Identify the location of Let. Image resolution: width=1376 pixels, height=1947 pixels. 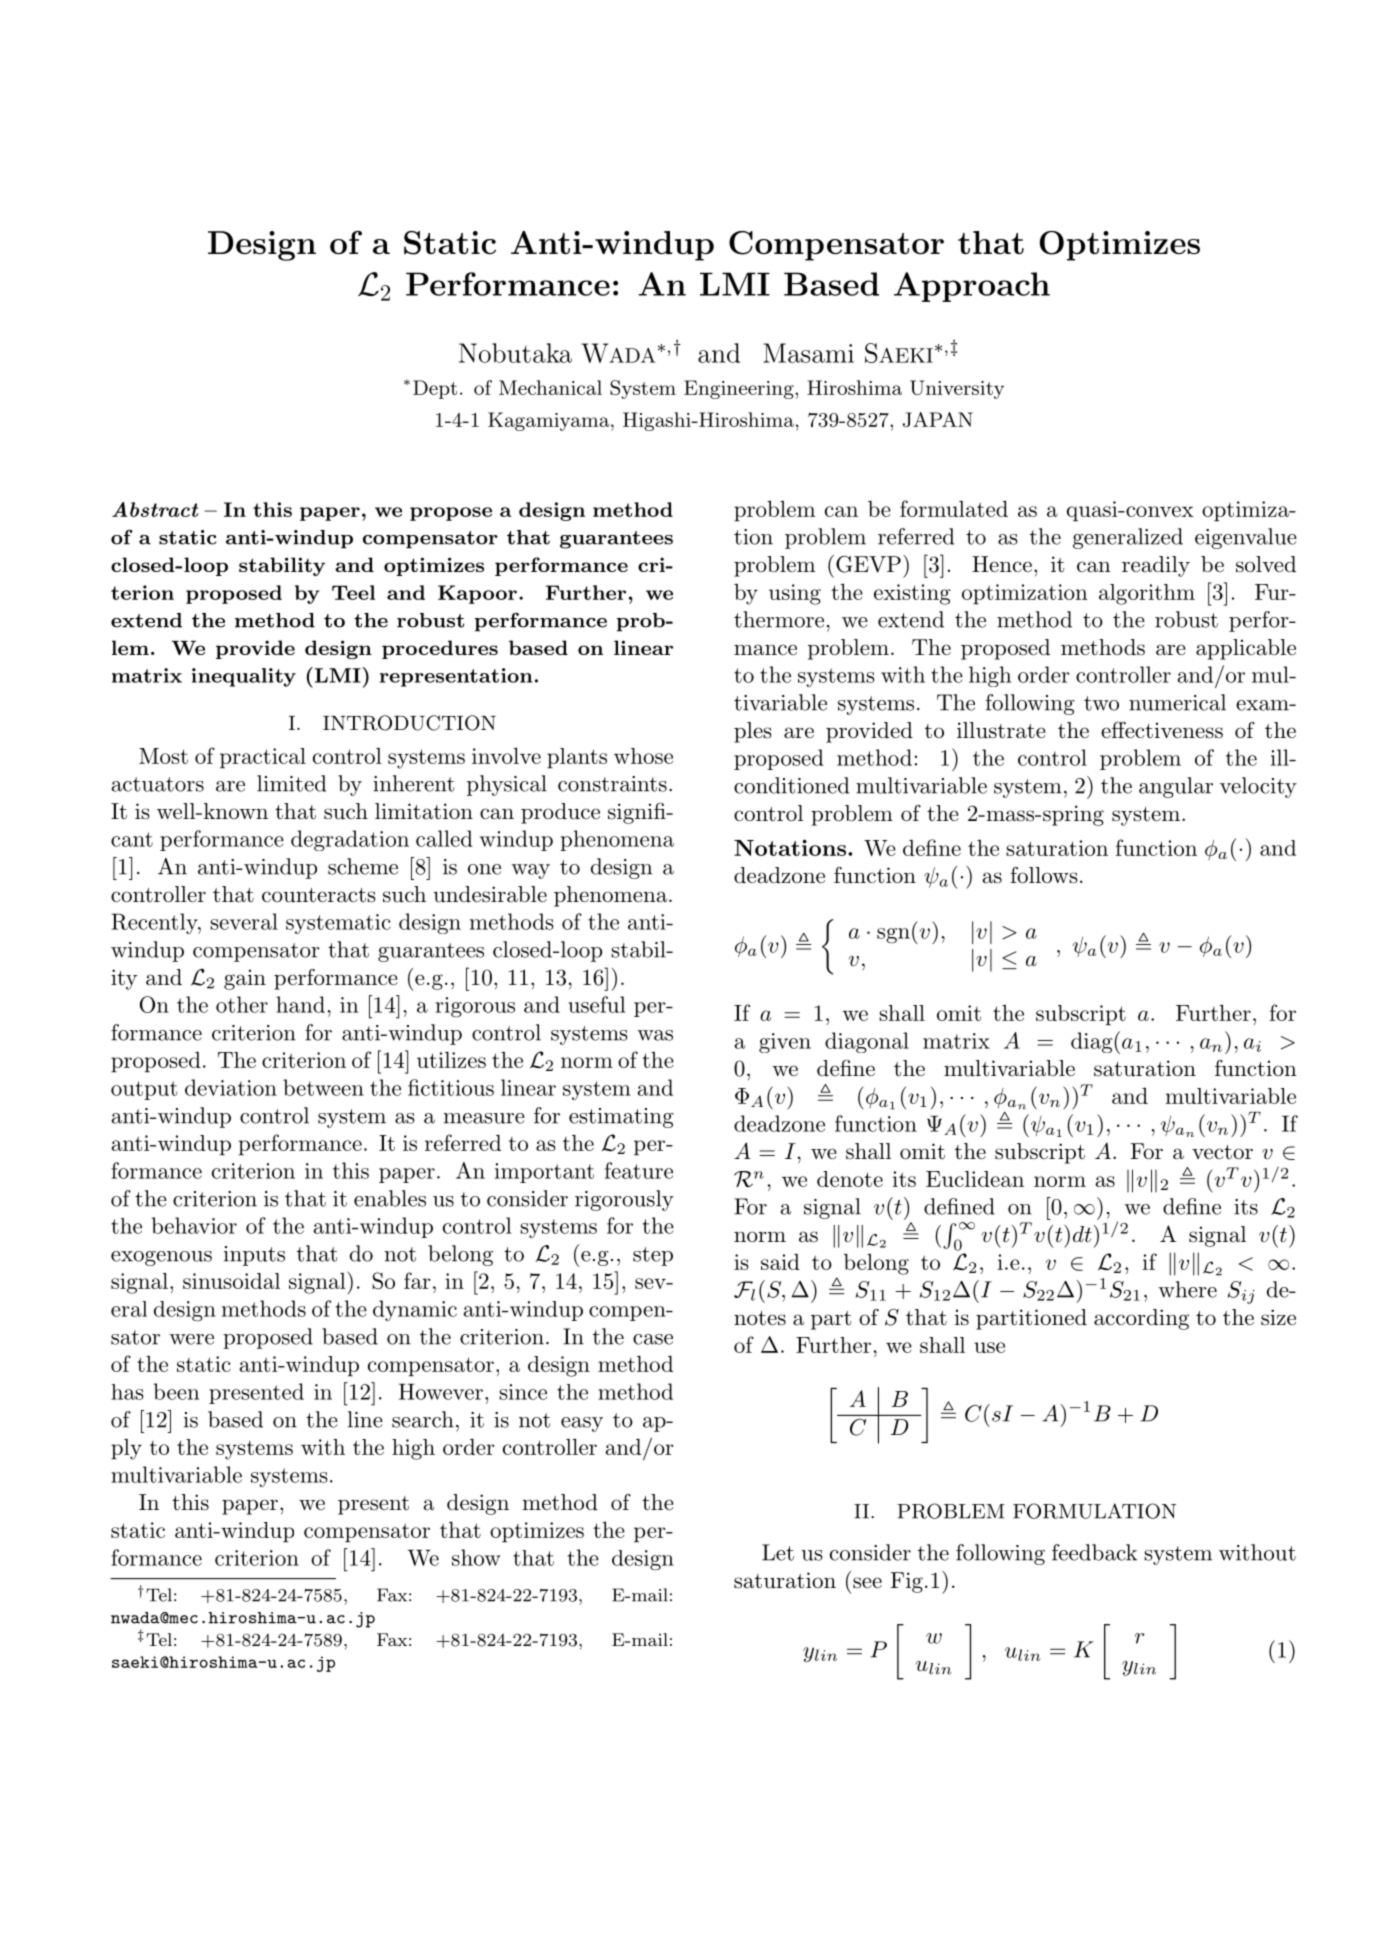
(778, 1552).
